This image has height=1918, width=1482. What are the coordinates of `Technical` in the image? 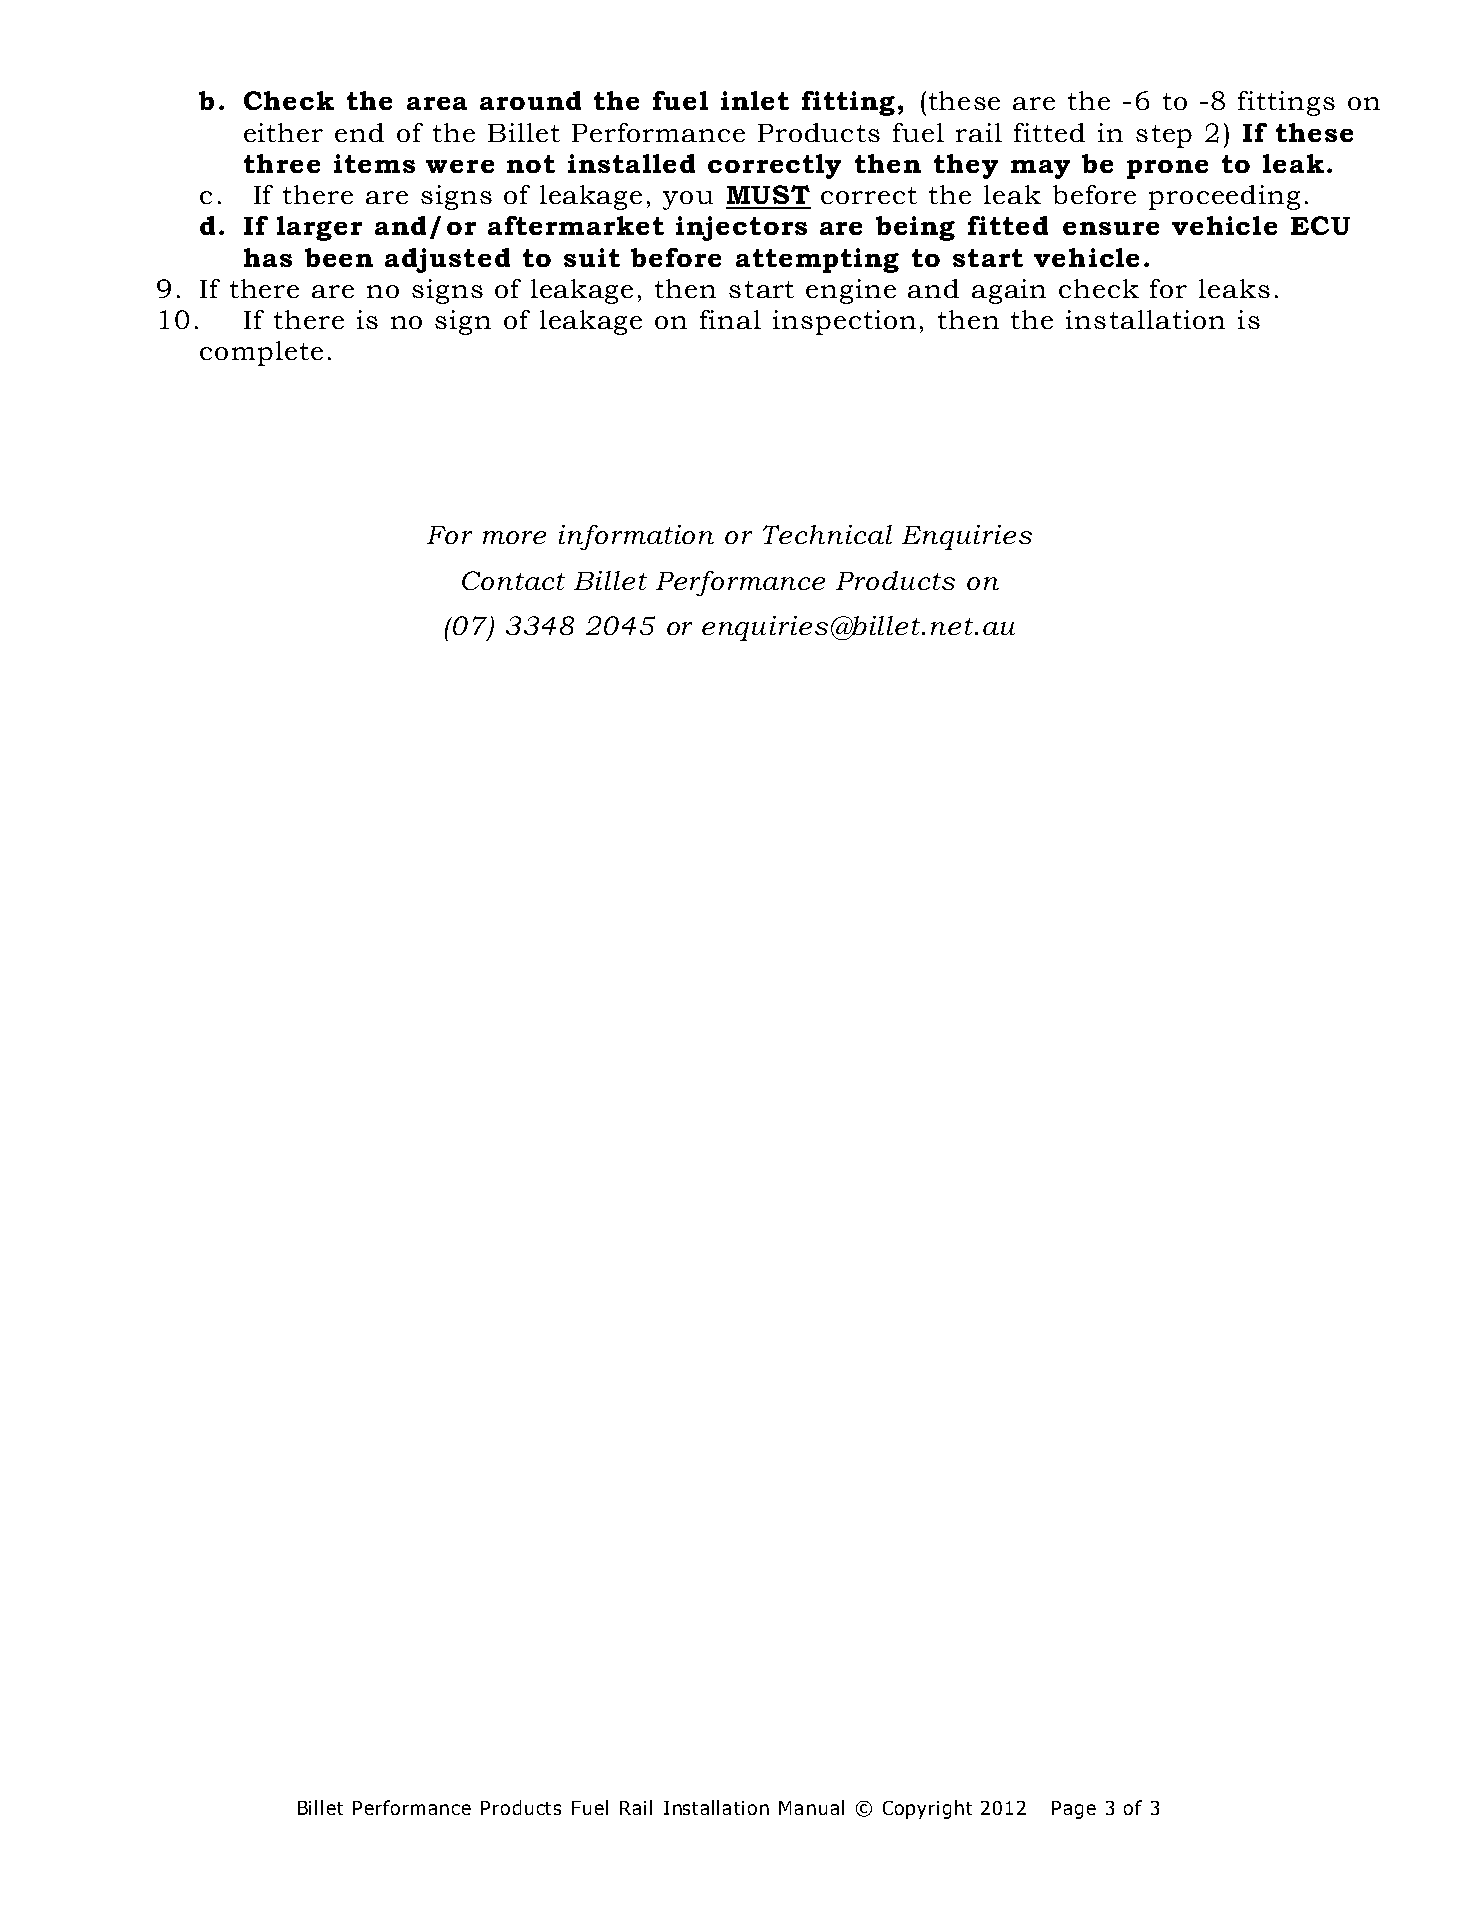 It's located at (827, 534).
